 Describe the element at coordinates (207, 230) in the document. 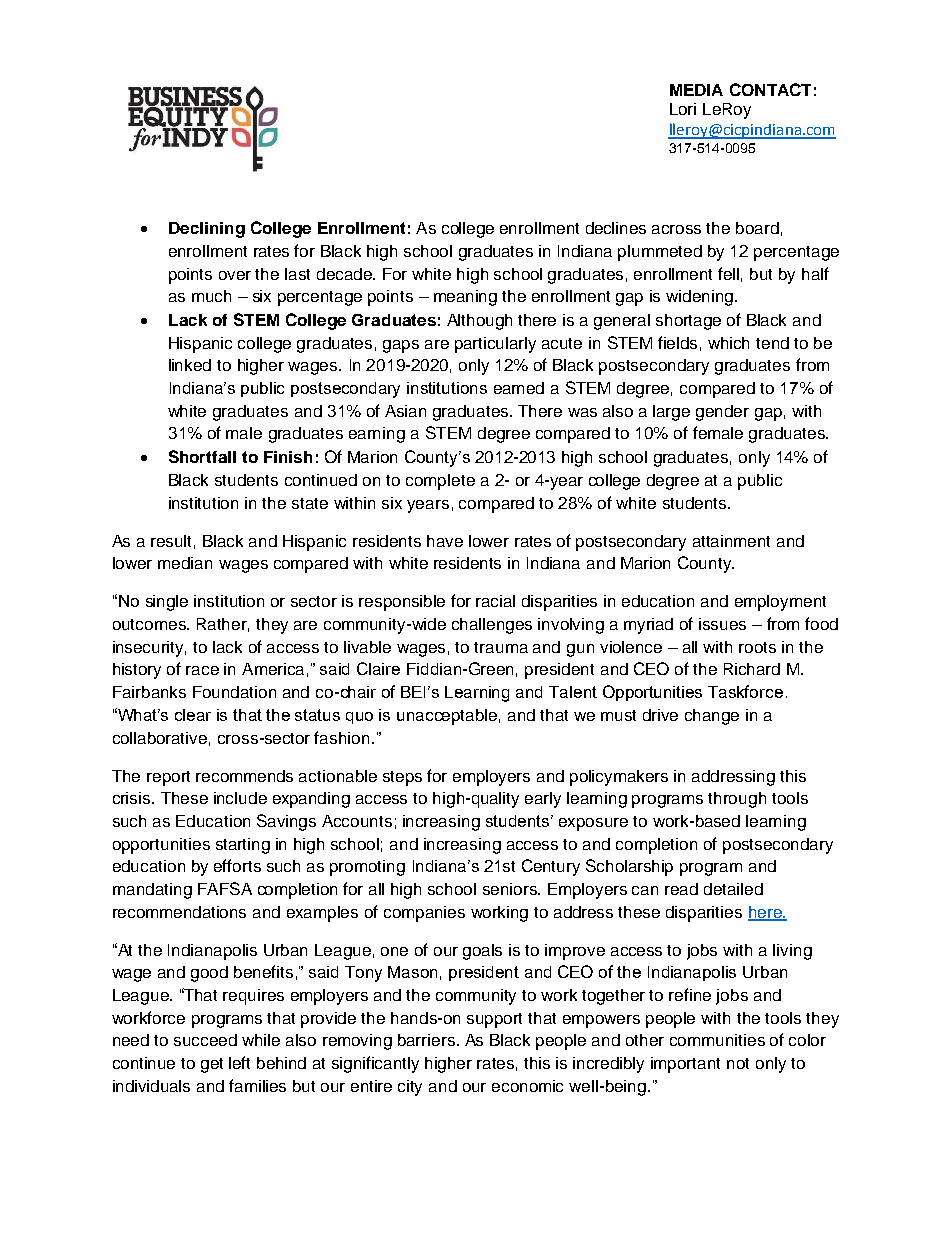

I see `Declining` at that location.
